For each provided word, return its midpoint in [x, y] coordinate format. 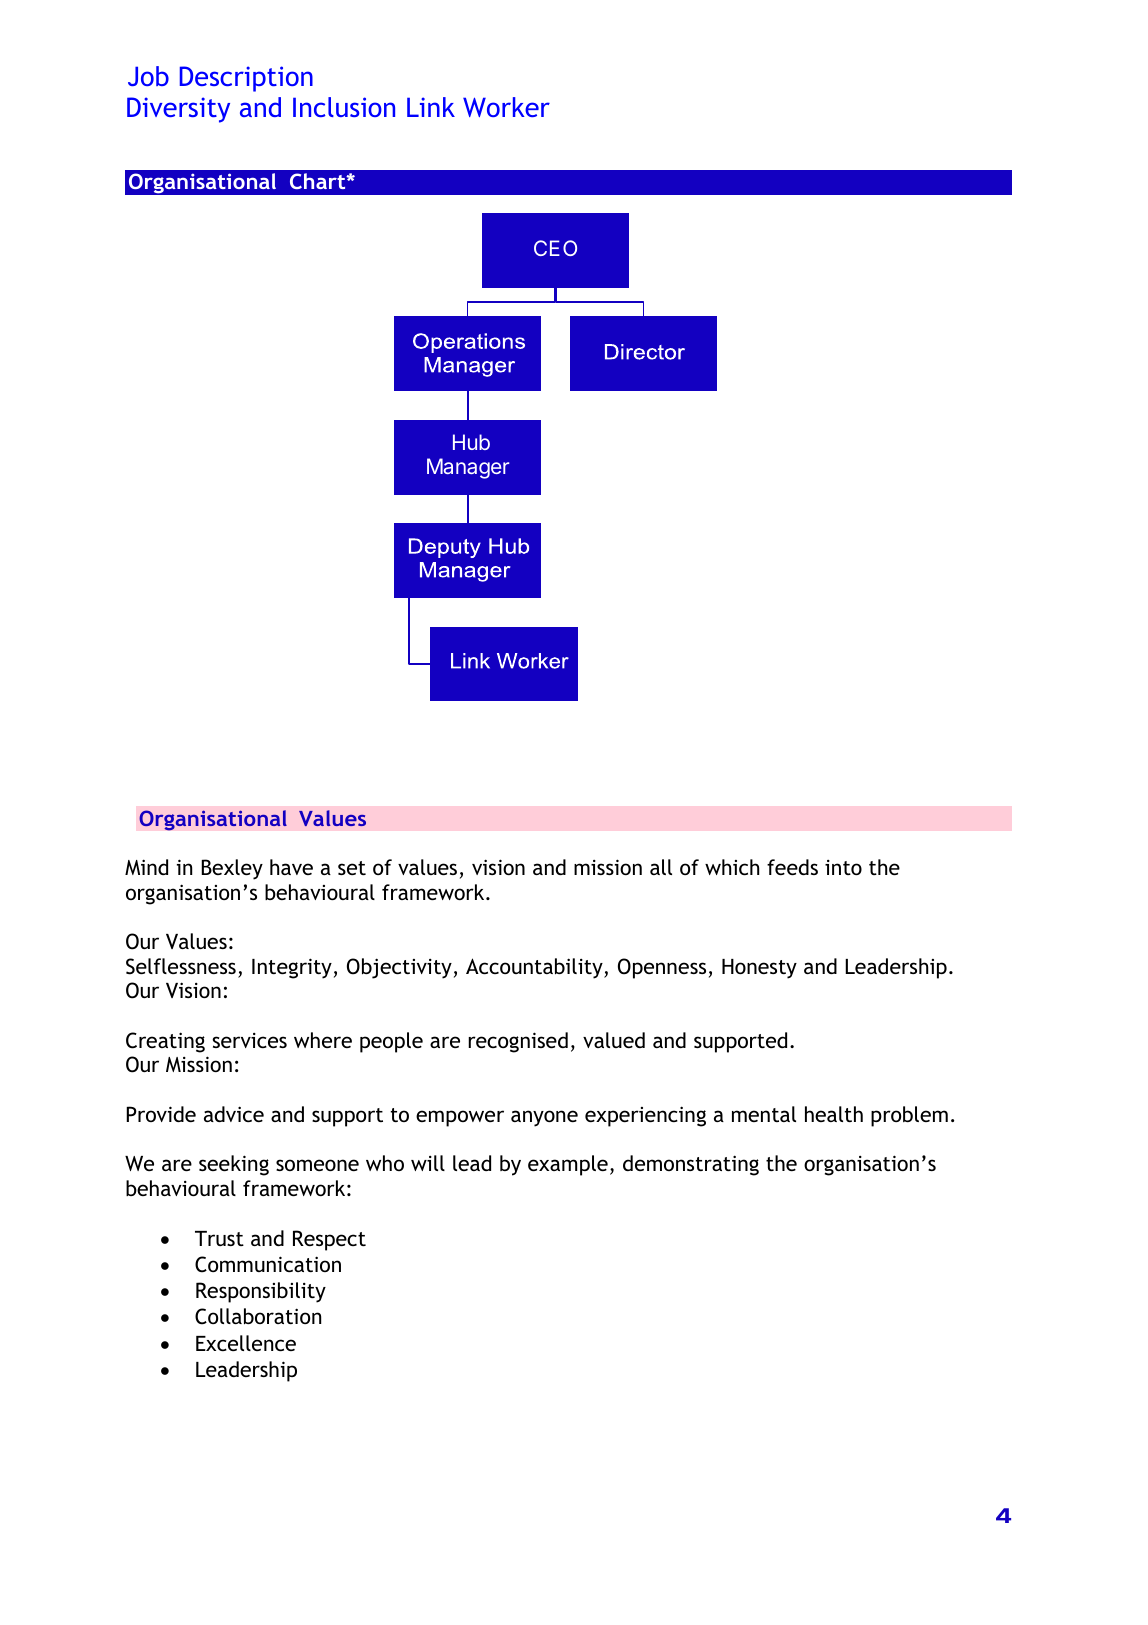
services [249, 1040]
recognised [518, 1042]
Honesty [759, 969]
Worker [506, 107]
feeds [792, 867]
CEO [555, 248]
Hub [471, 442]
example [568, 1165]
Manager [468, 468]
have [291, 867]
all [661, 867]
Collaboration [258, 1316]
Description [246, 79]
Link [431, 107]
